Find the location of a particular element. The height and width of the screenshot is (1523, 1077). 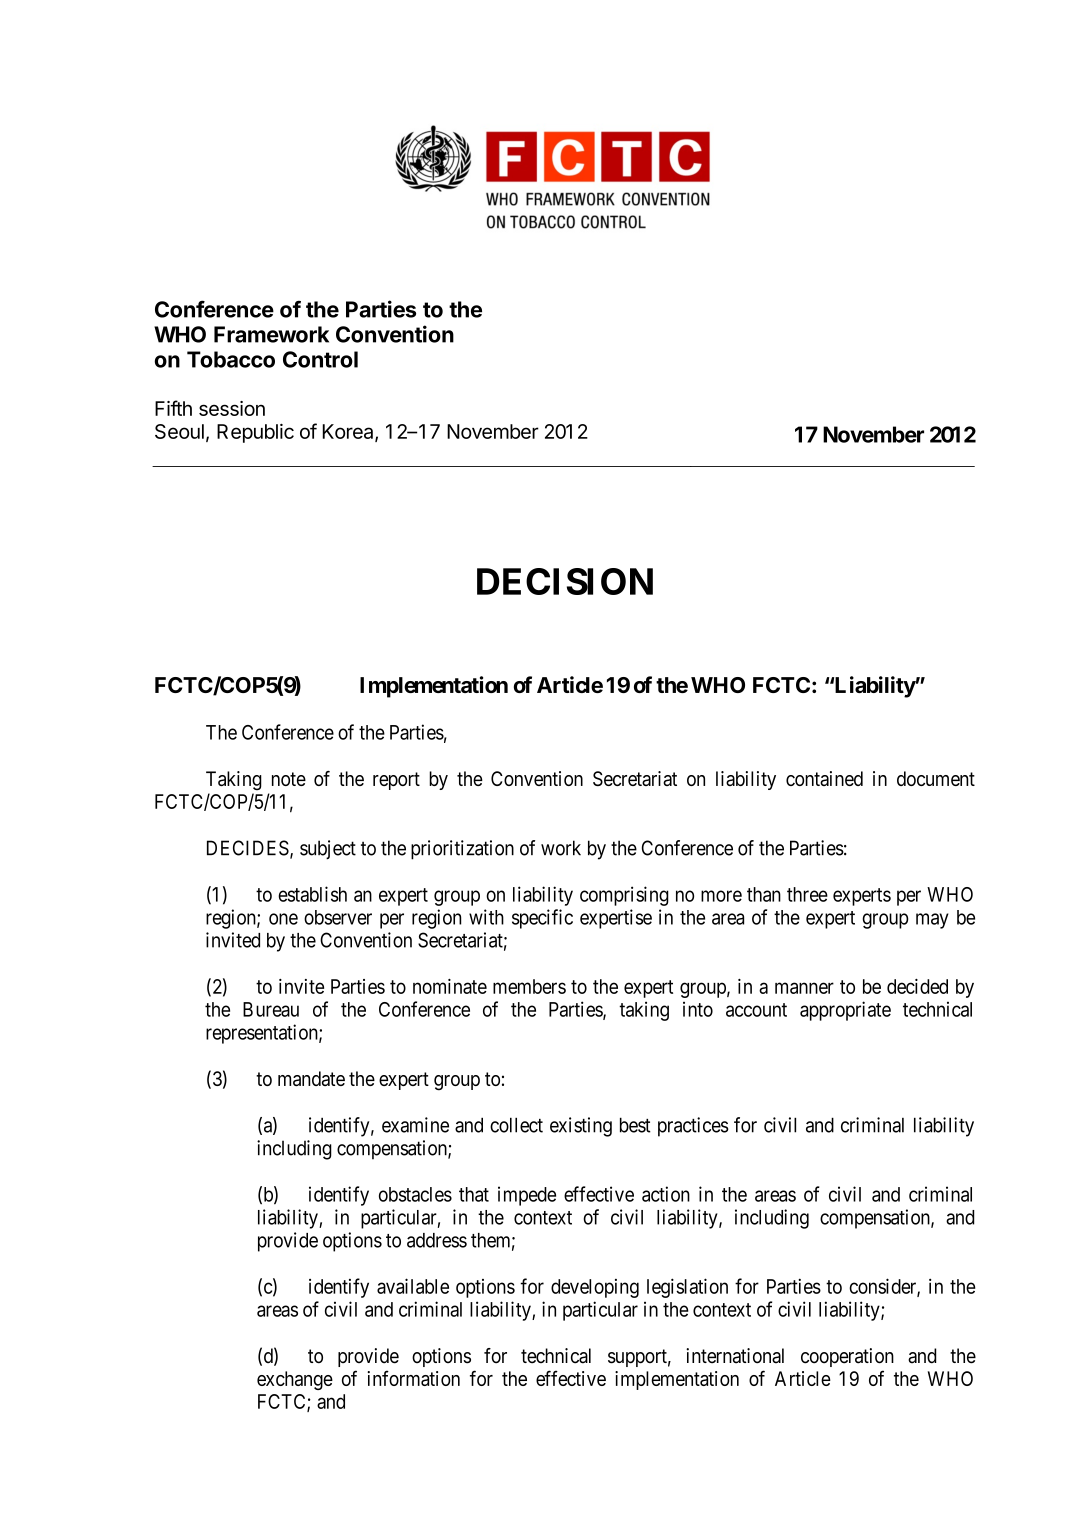

session is located at coordinates (232, 408).
